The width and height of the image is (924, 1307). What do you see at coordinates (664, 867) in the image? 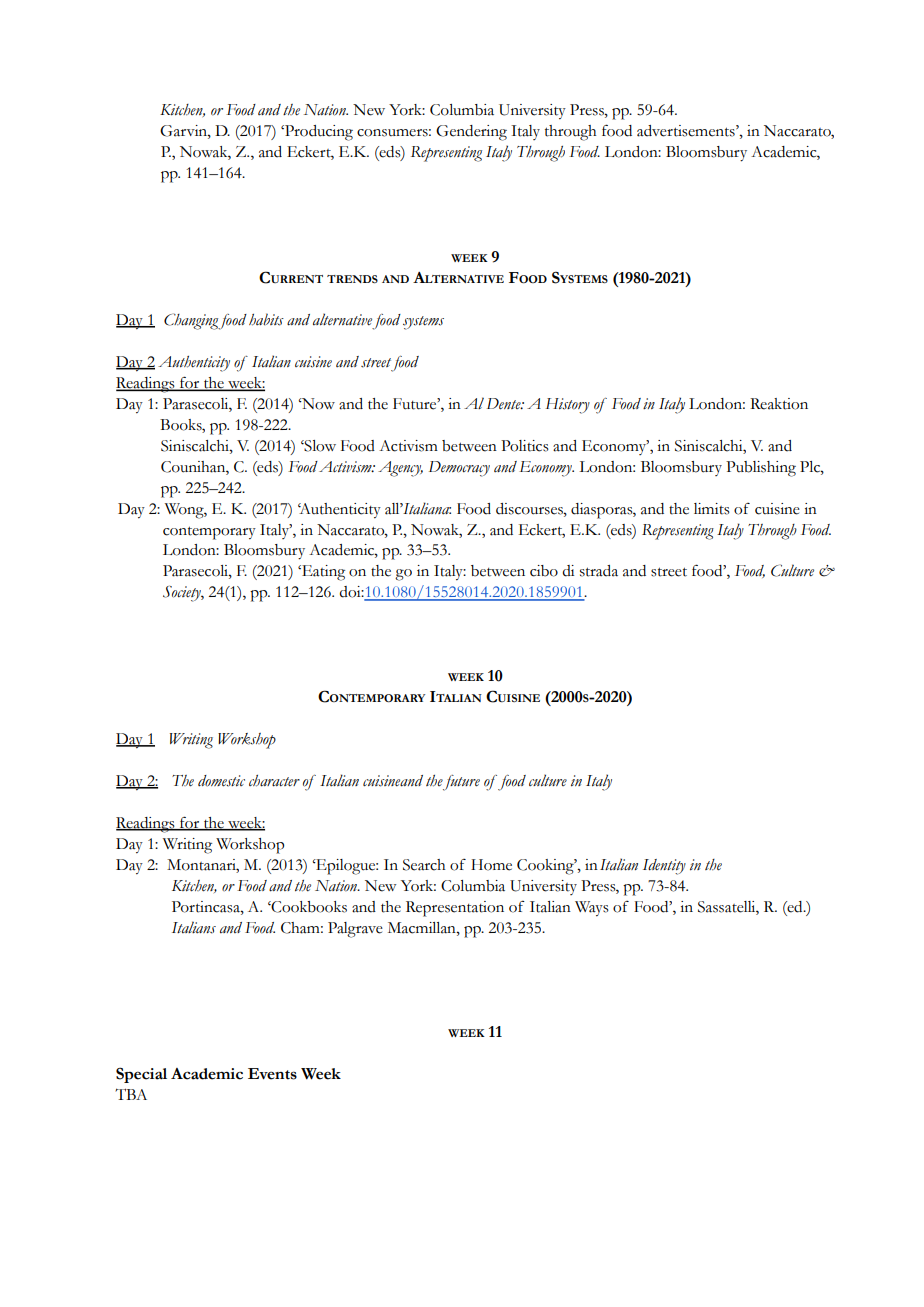
I see `Identity` at bounding box center [664, 867].
